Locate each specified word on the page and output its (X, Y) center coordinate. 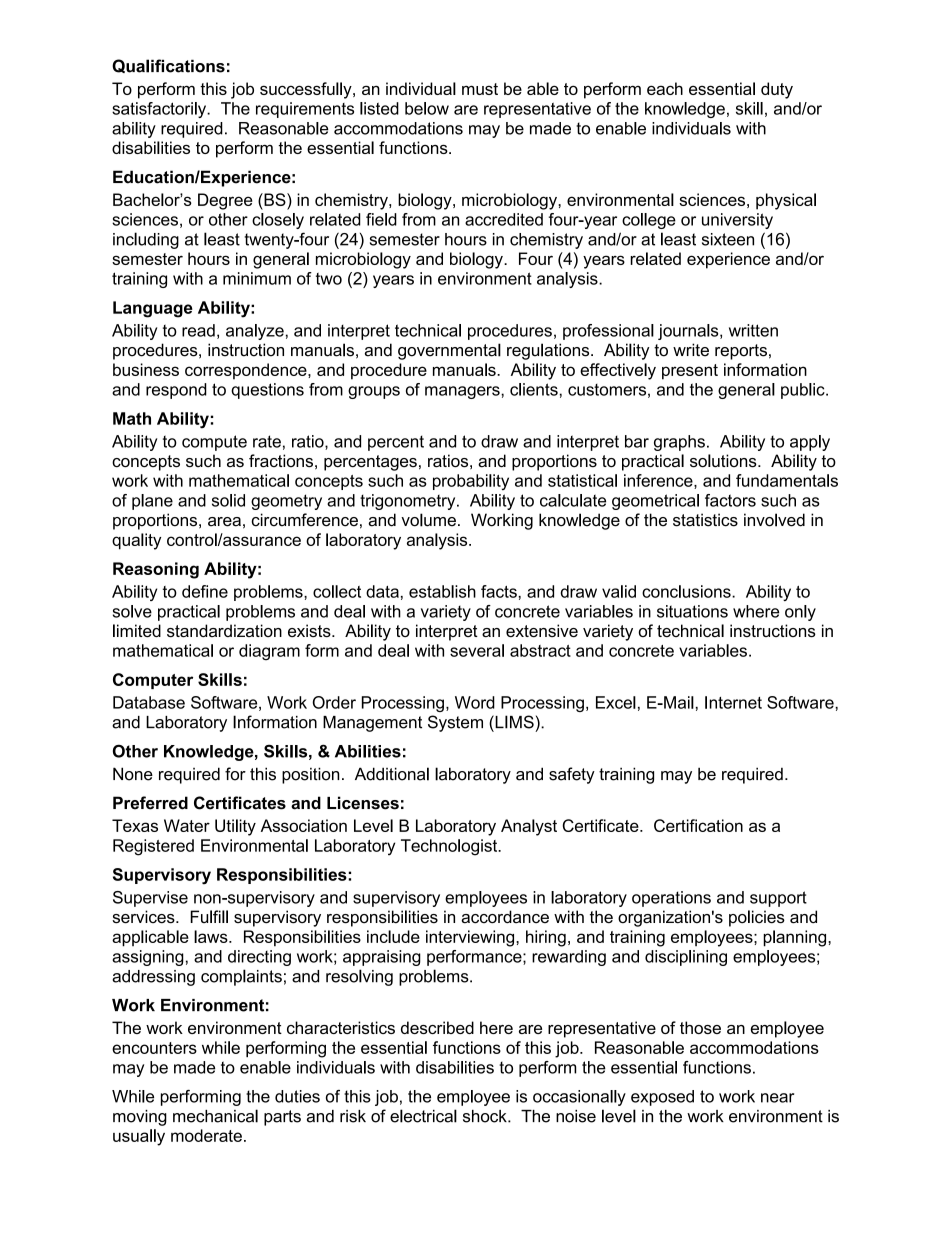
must (480, 89)
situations (692, 611)
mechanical (215, 1116)
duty (777, 90)
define (205, 591)
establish (442, 591)
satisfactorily (160, 110)
